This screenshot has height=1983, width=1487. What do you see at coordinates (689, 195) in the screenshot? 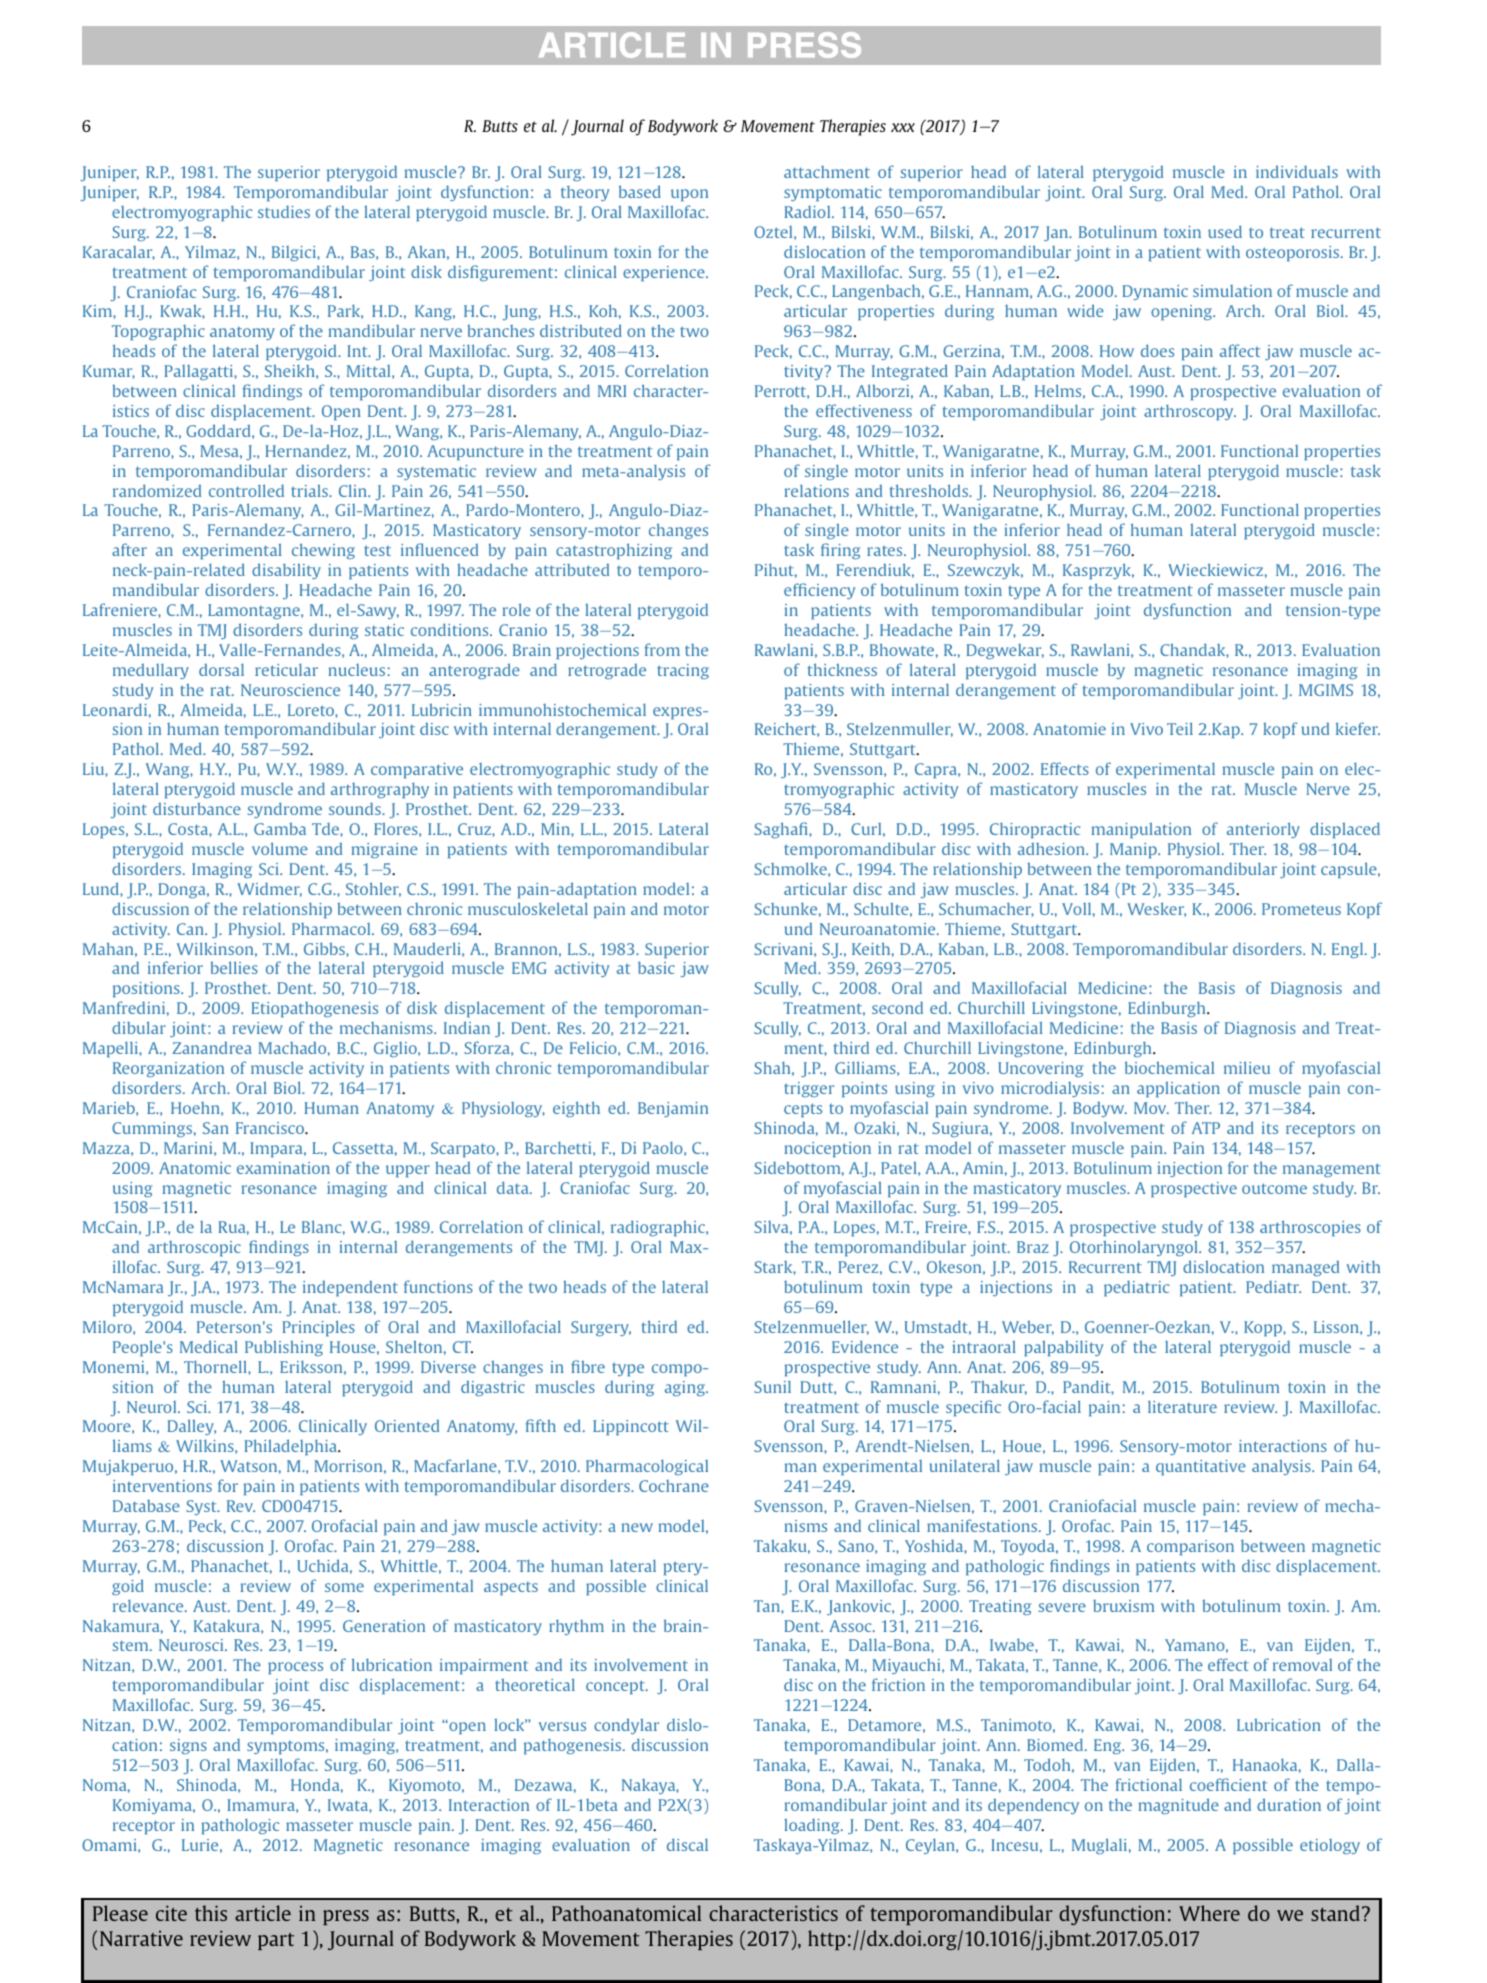
I see `upon` at bounding box center [689, 195].
